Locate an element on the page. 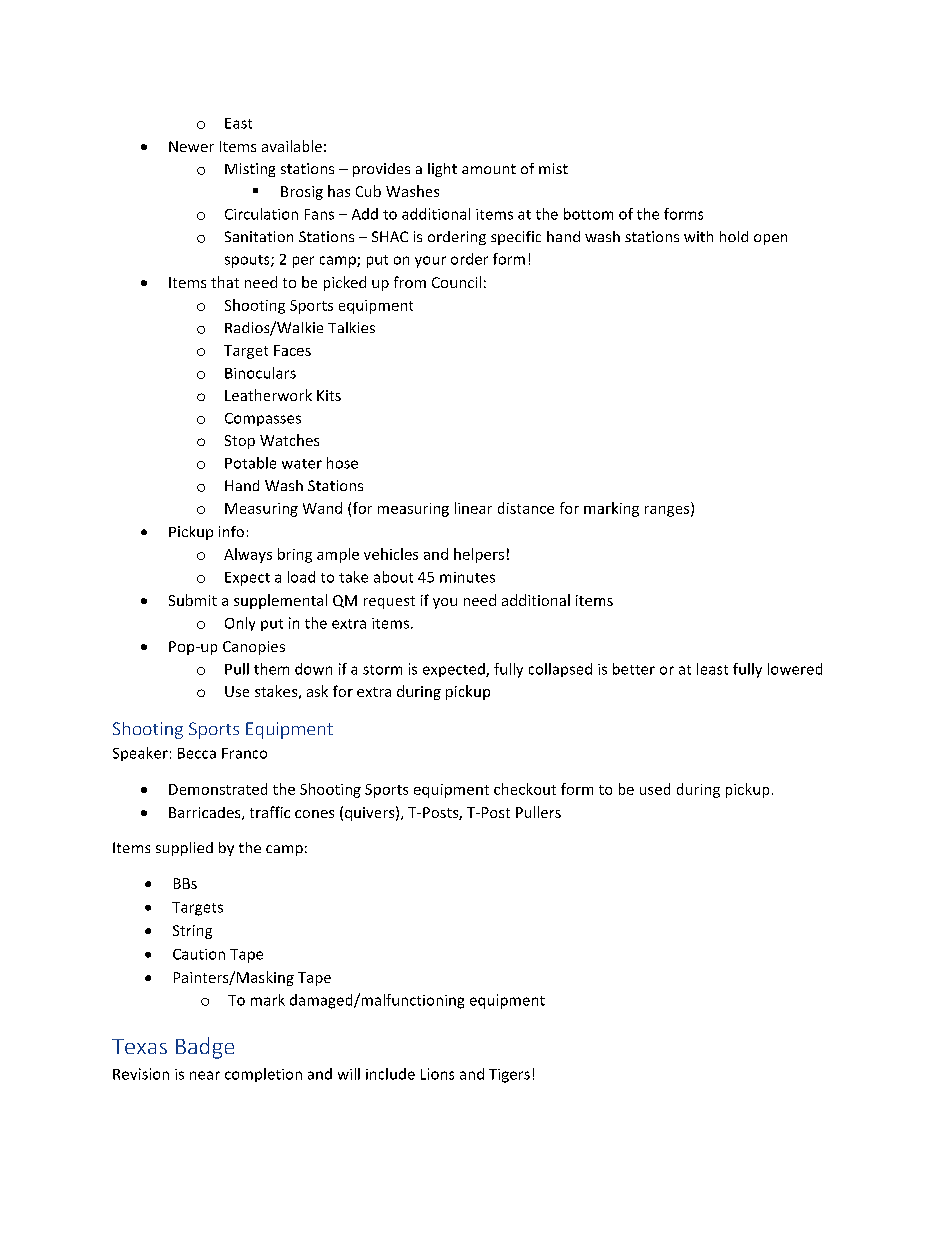 Image resolution: width=952 pixels, height=1233 pixels. hold is located at coordinates (734, 236).
